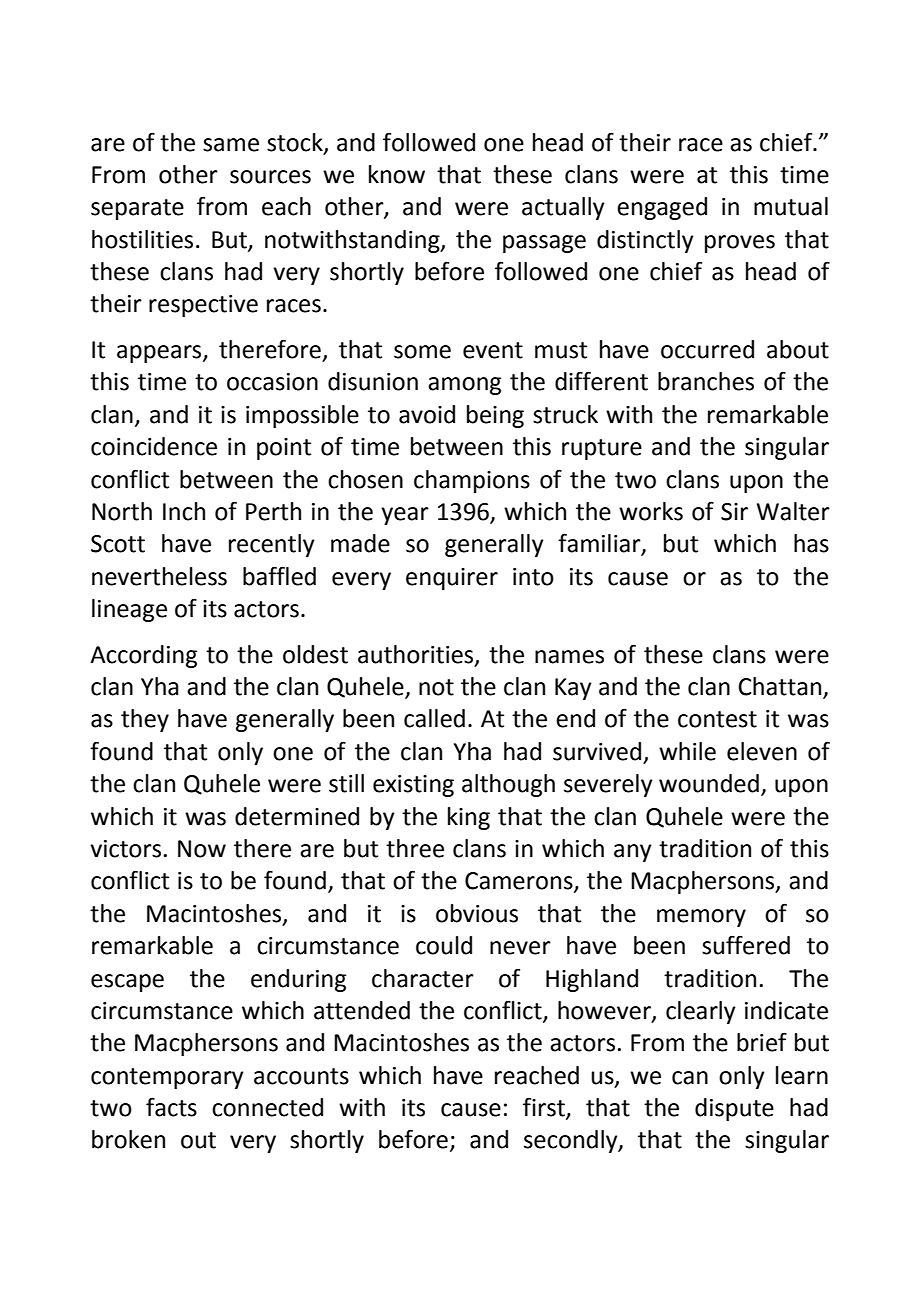 This screenshot has height=1316, width=920. What do you see at coordinates (545, 1108) in the screenshot?
I see `first` at bounding box center [545, 1108].
